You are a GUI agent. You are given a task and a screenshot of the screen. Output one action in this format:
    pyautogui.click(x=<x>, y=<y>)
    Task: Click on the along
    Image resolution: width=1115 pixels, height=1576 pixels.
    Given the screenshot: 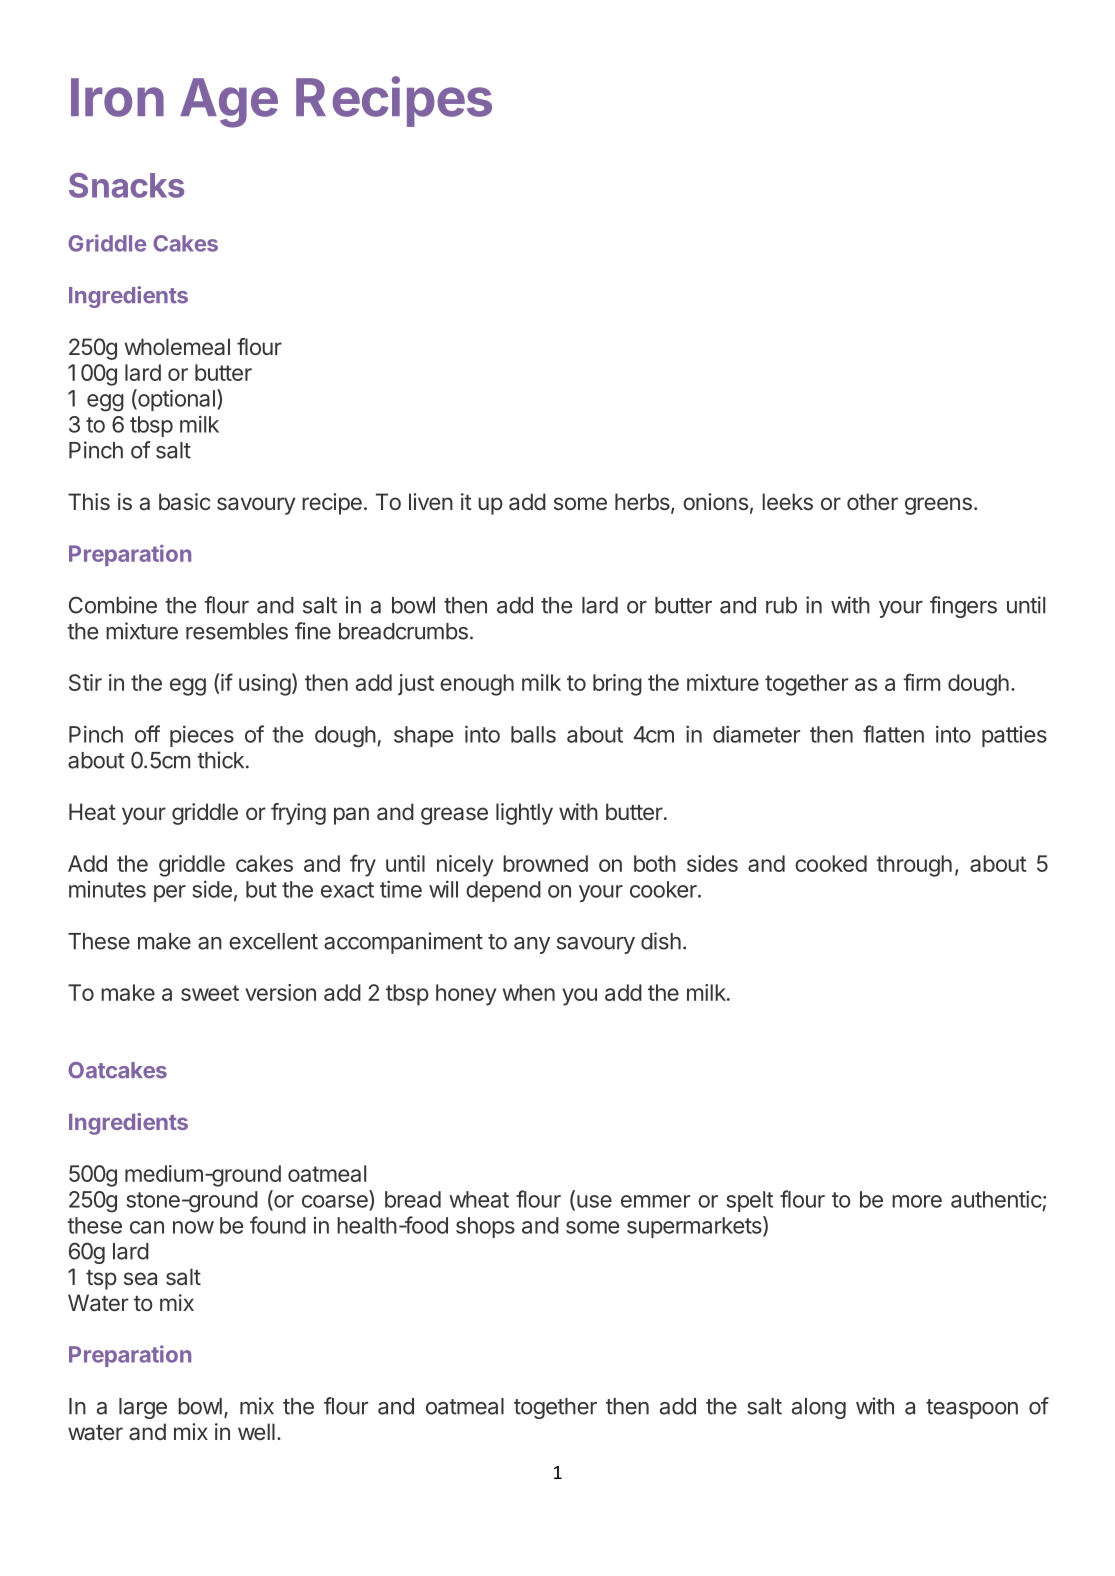 What is the action you would take?
    pyautogui.click(x=819, y=1408)
